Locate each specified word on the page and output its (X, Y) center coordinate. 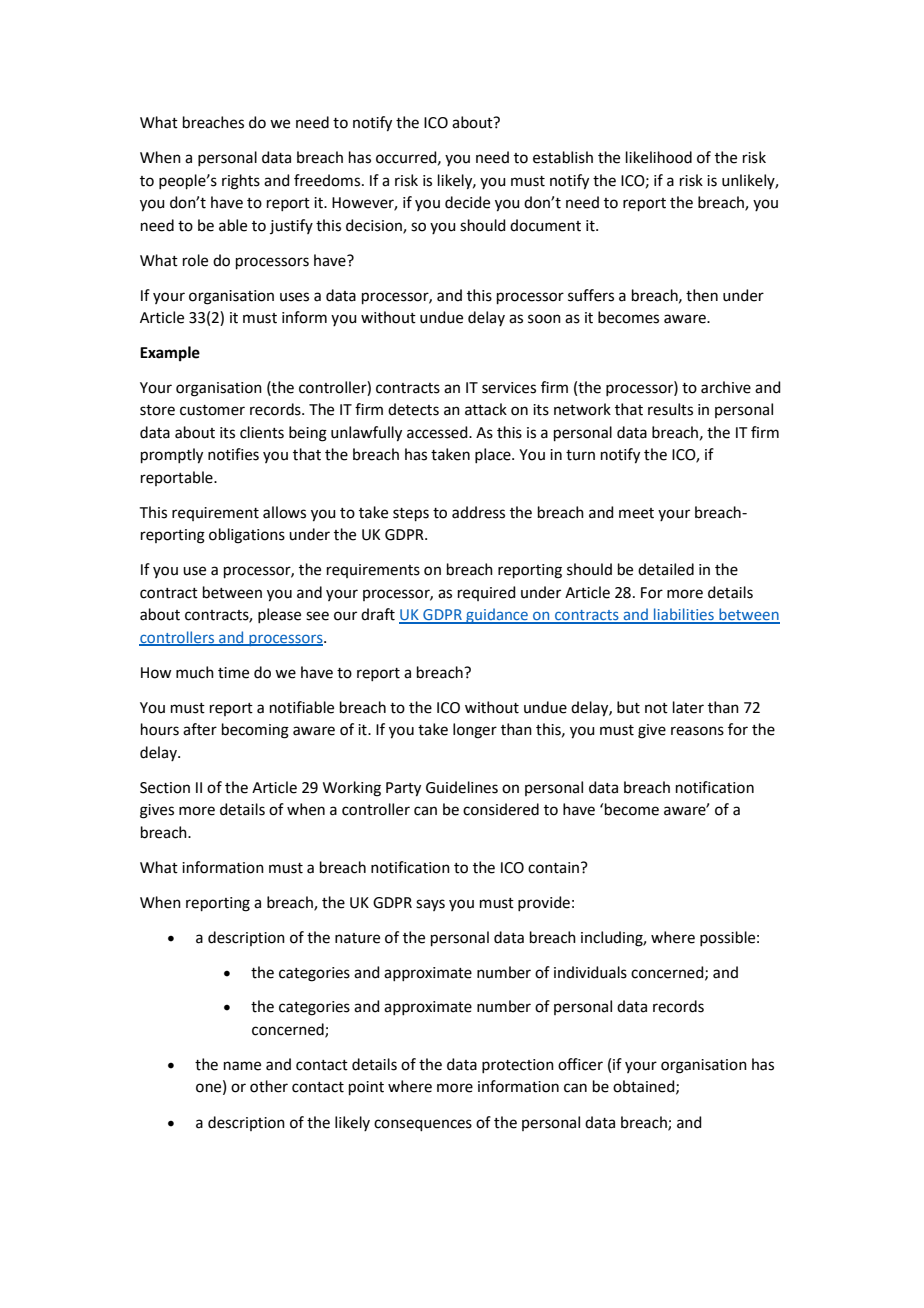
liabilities (684, 615)
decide (467, 202)
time (233, 673)
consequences (423, 1125)
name (242, 1066)
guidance (497, 616)
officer (580, 1064)
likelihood (659, 157)
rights (241, 182)
